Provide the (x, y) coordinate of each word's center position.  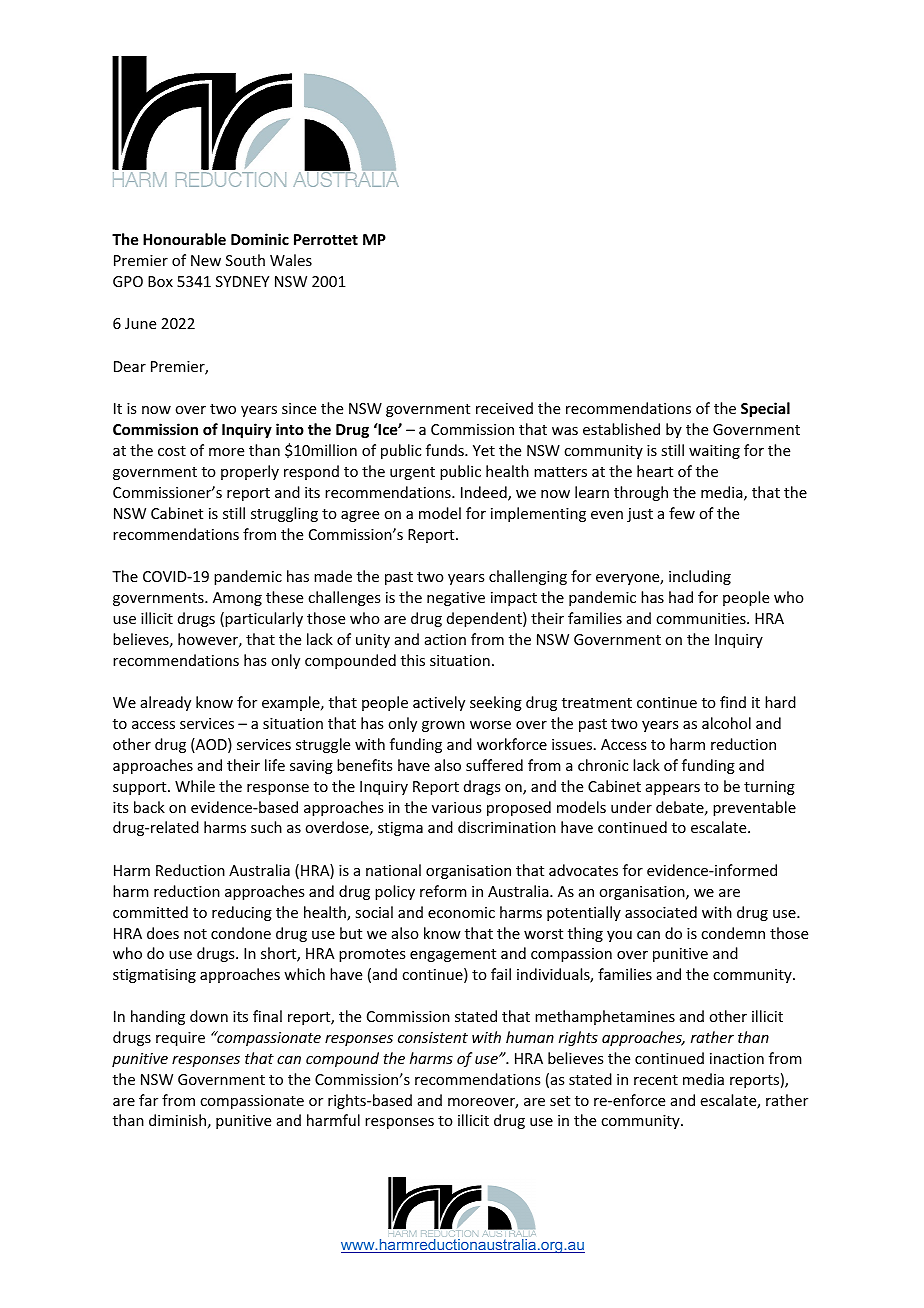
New (206, 260)
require (180, 1039)
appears (673, 789)
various (456, 807)
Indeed (485, 493)
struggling (284, 514)
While (195, 786)
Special (765, 409)
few (682, 513)
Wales (291, 260)
